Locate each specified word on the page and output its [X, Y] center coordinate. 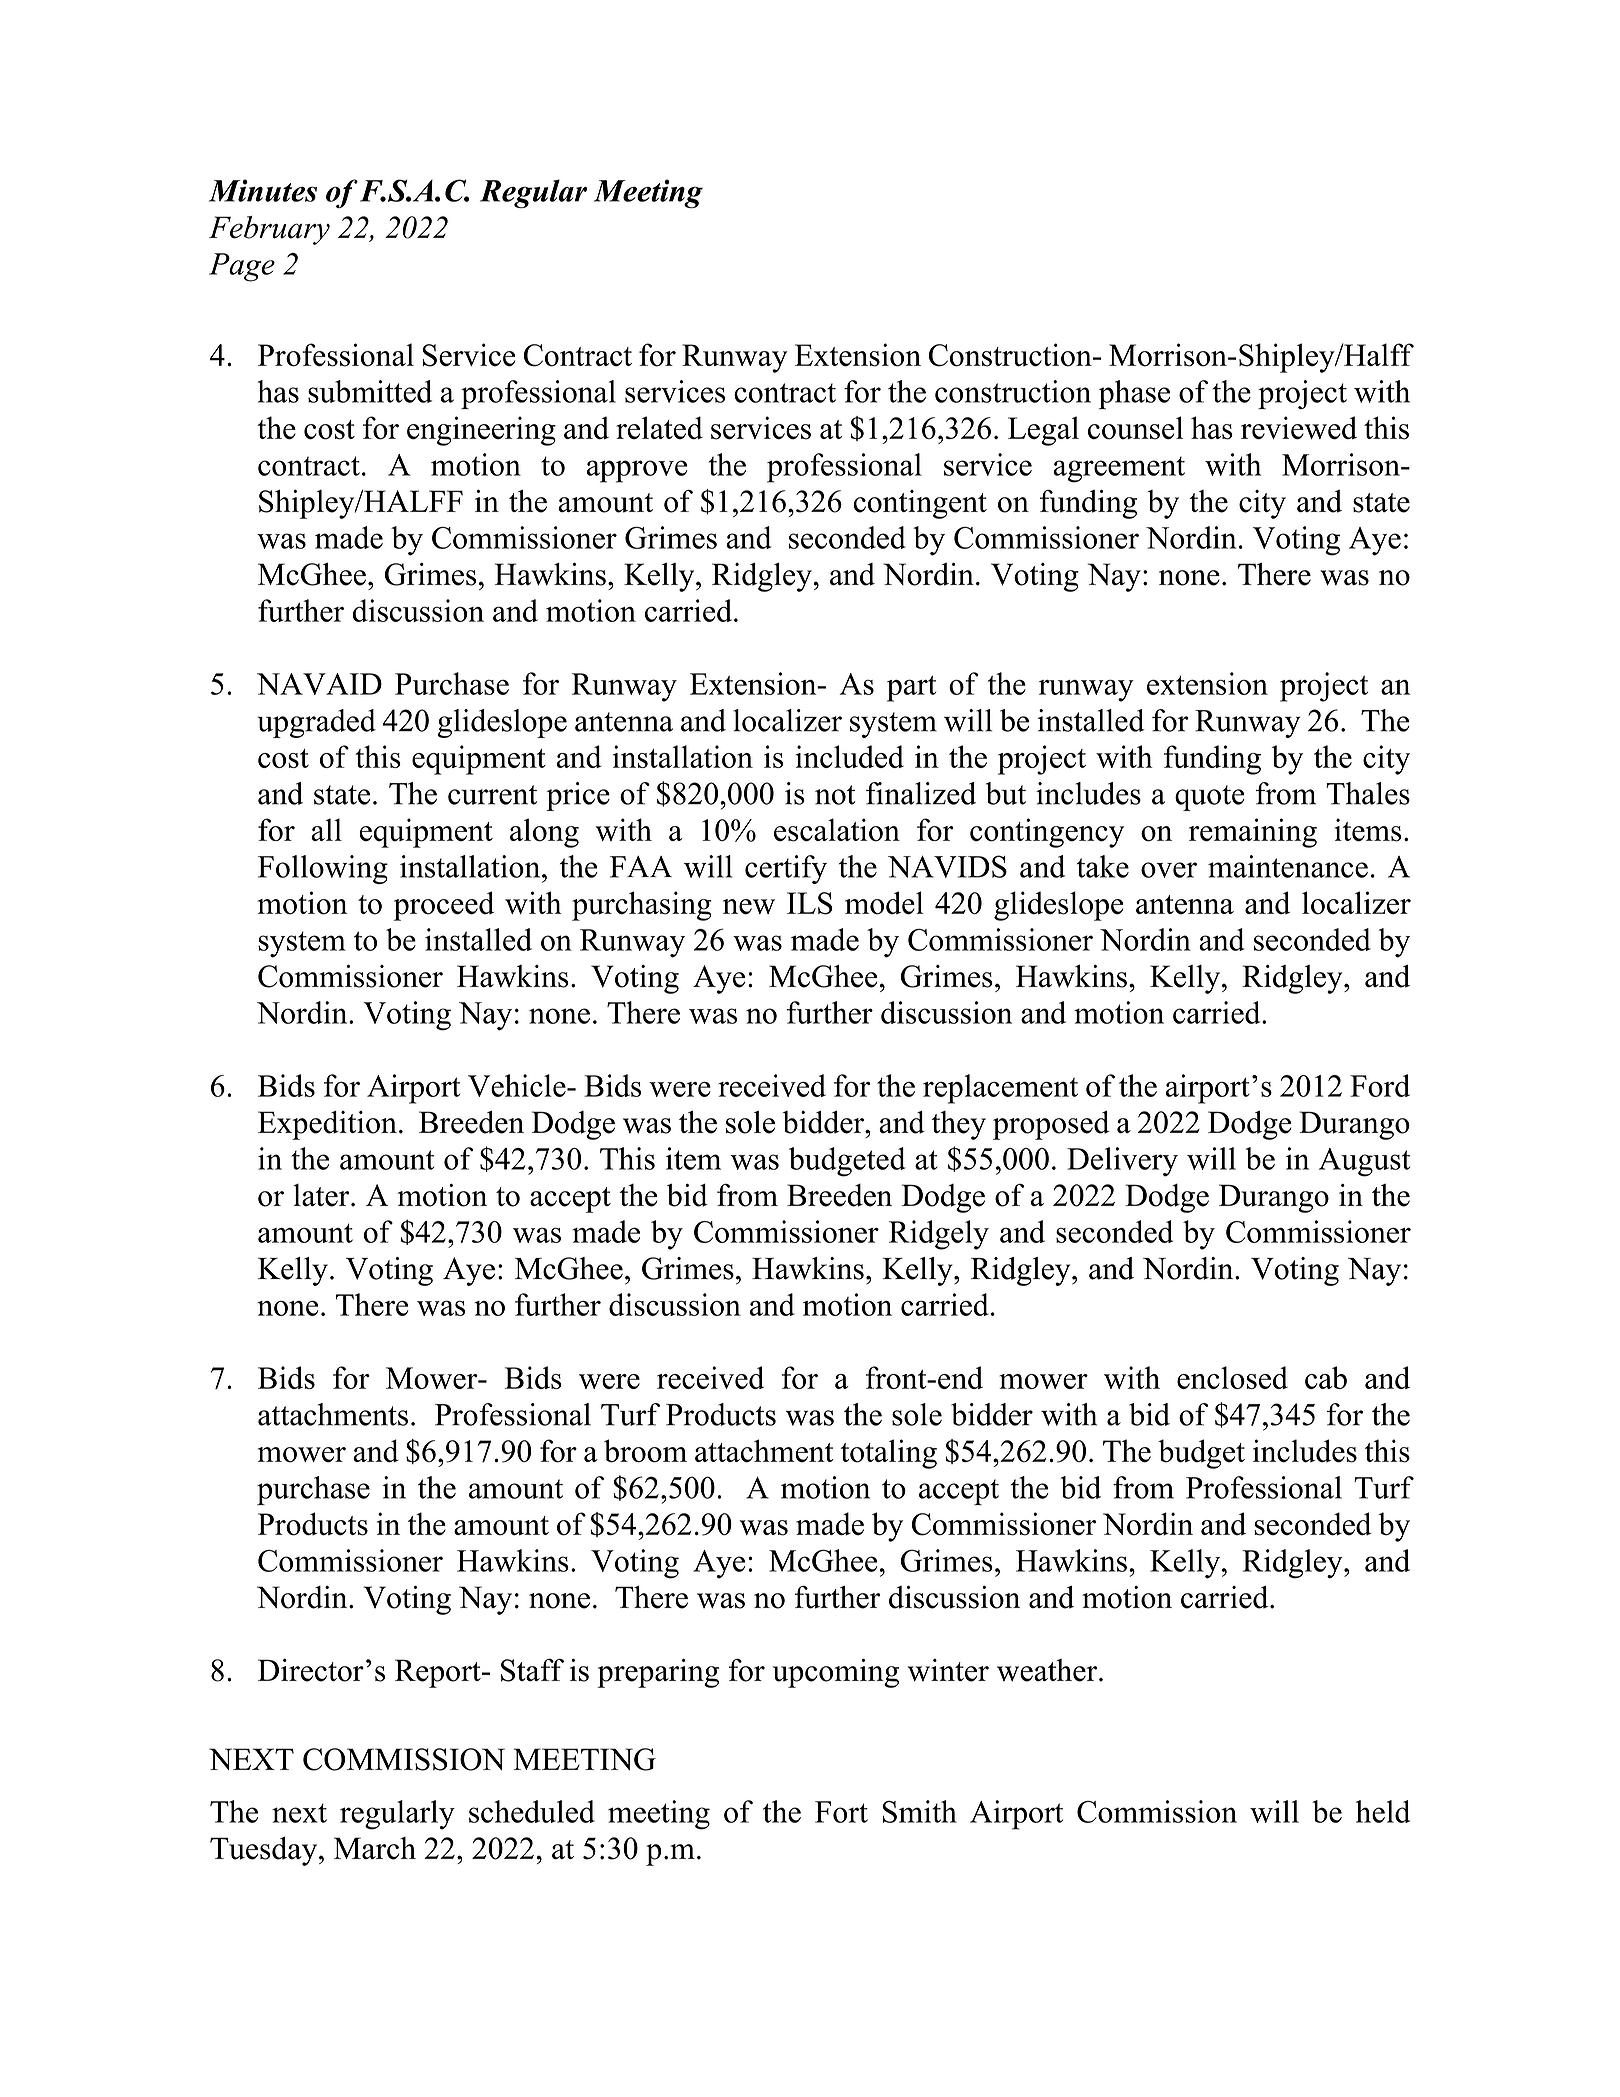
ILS [810, 903]
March [375, 1848]
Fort [841, 1812]
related [659, 428]
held [1383, 1811]
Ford [1380, 1085]
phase [1134, 394]
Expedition [327, 1125]
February [269, 230]
